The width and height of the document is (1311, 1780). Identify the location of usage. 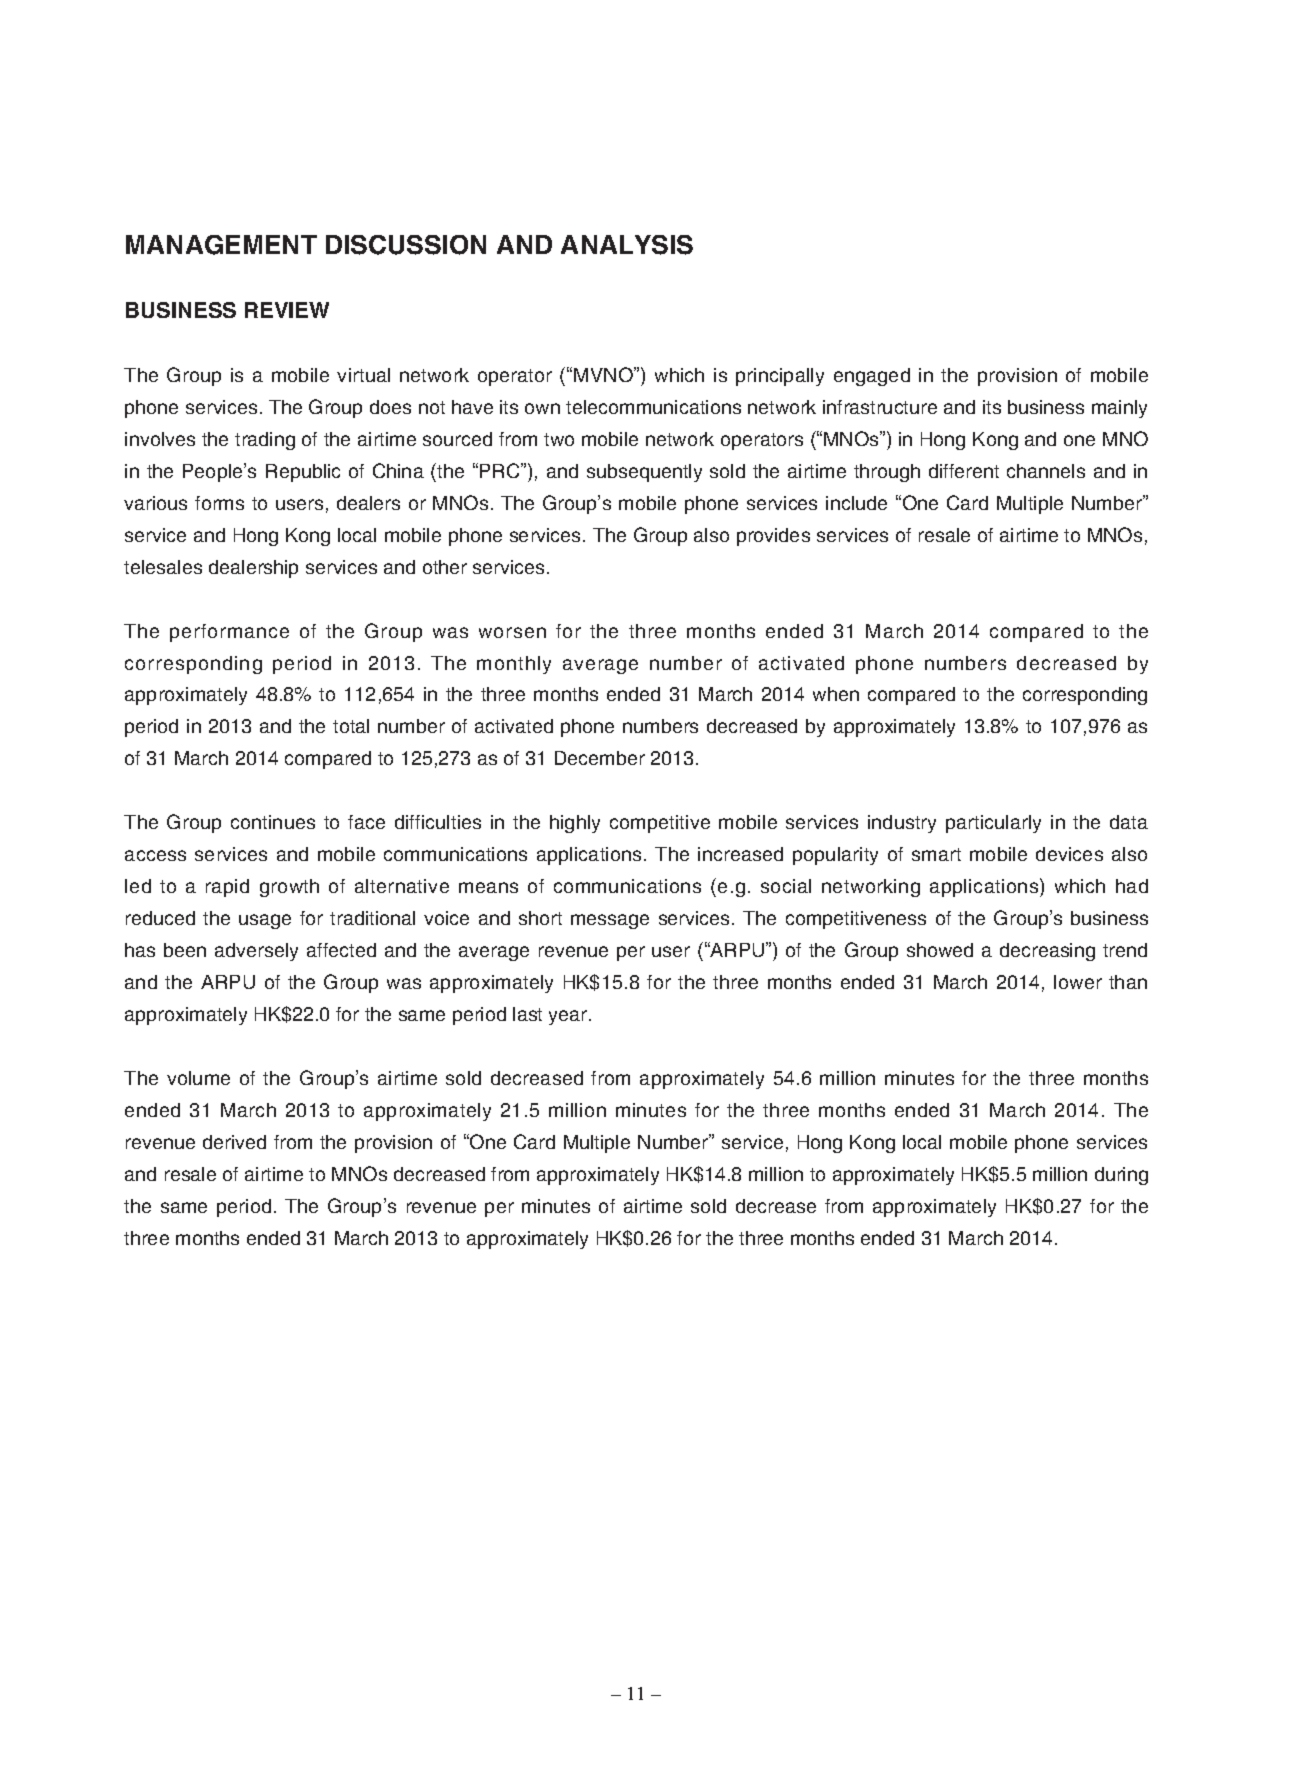
(265, 921).
